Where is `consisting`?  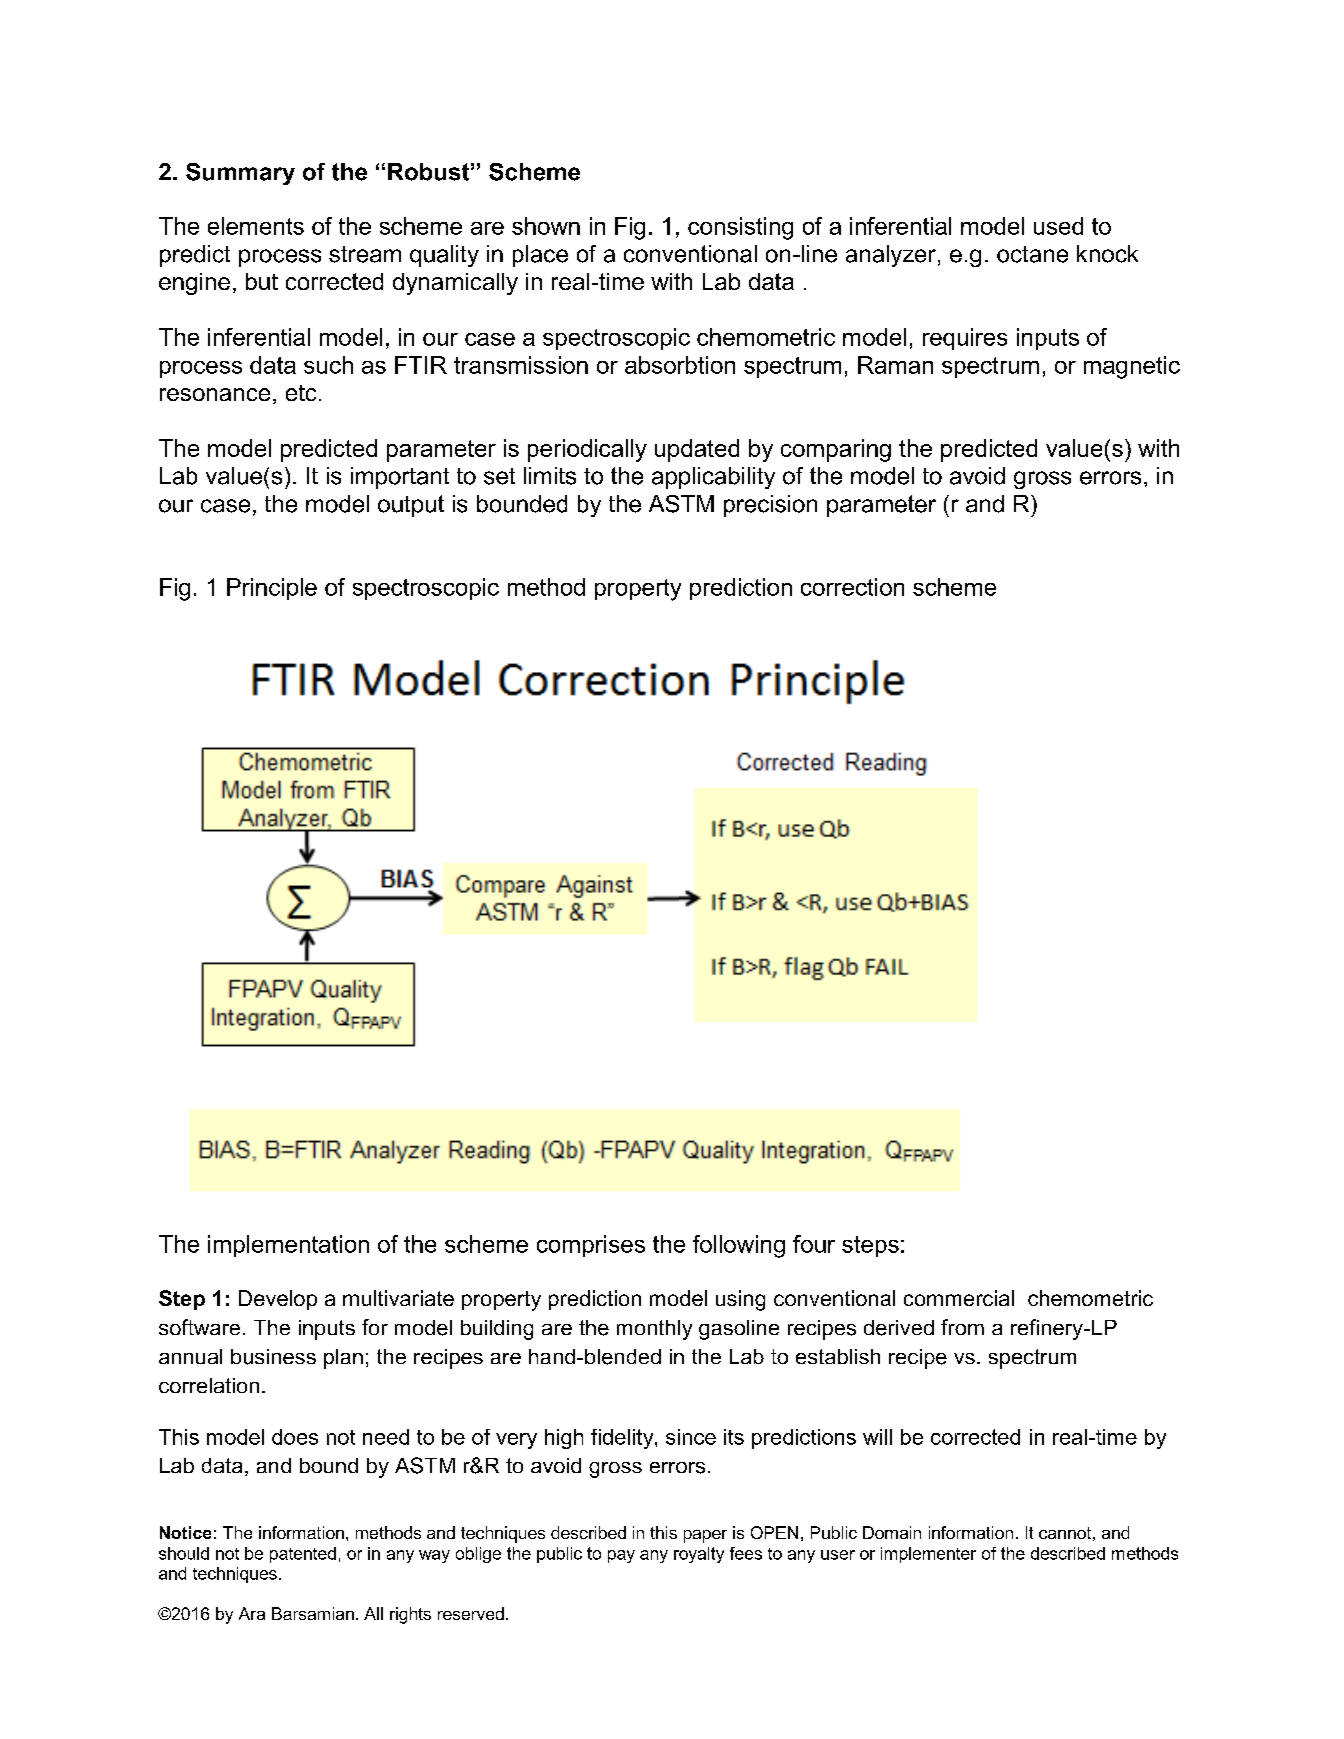
consisting is located at coordinates (740, 228).
